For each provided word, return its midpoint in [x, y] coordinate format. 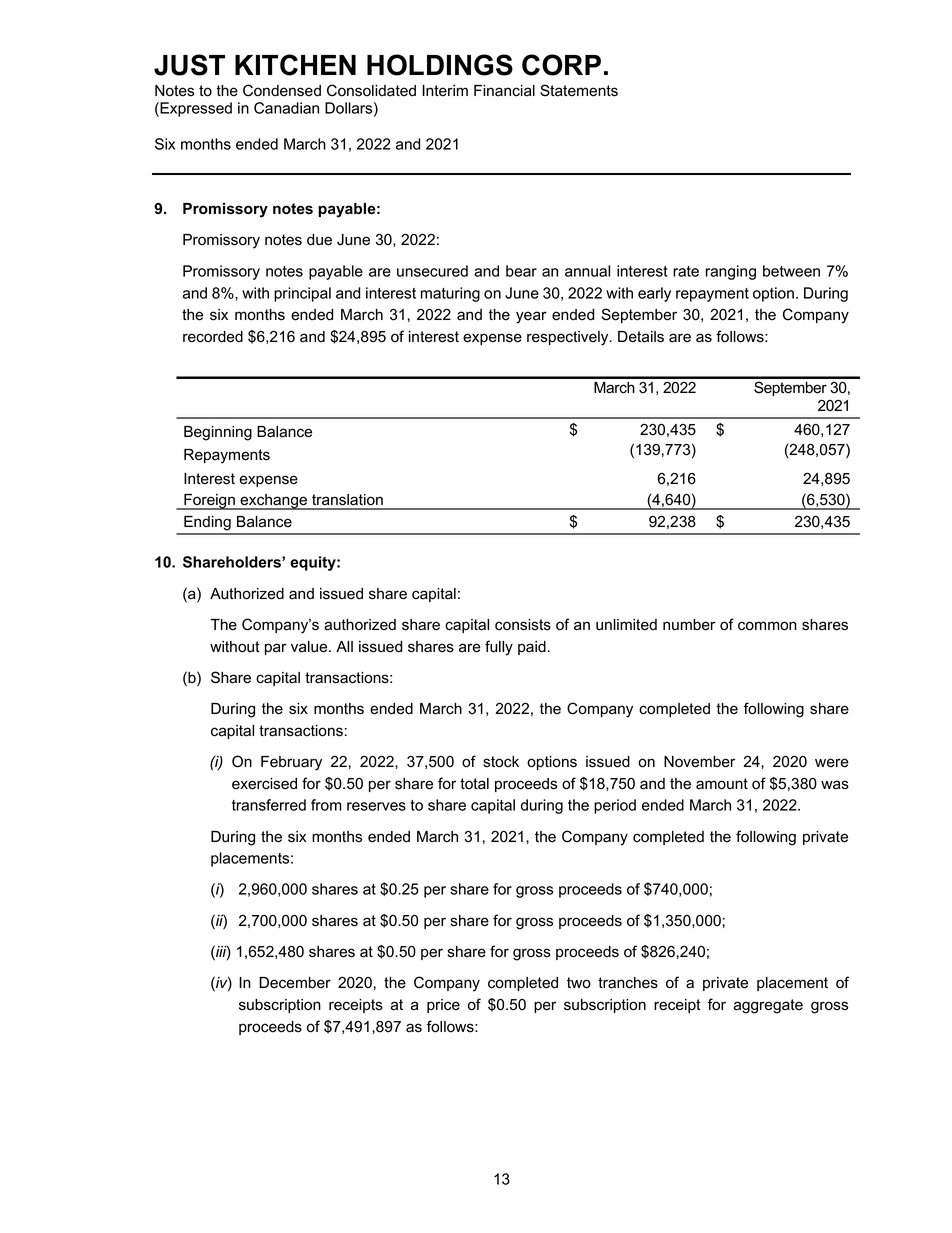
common [767, 626]
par [276, 649]
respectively [569, 338]
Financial [504, 91]
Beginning [218, 433]
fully [499, 648]
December [295, 983]
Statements [579, 90]
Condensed [282, 90]
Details [641, 337]
